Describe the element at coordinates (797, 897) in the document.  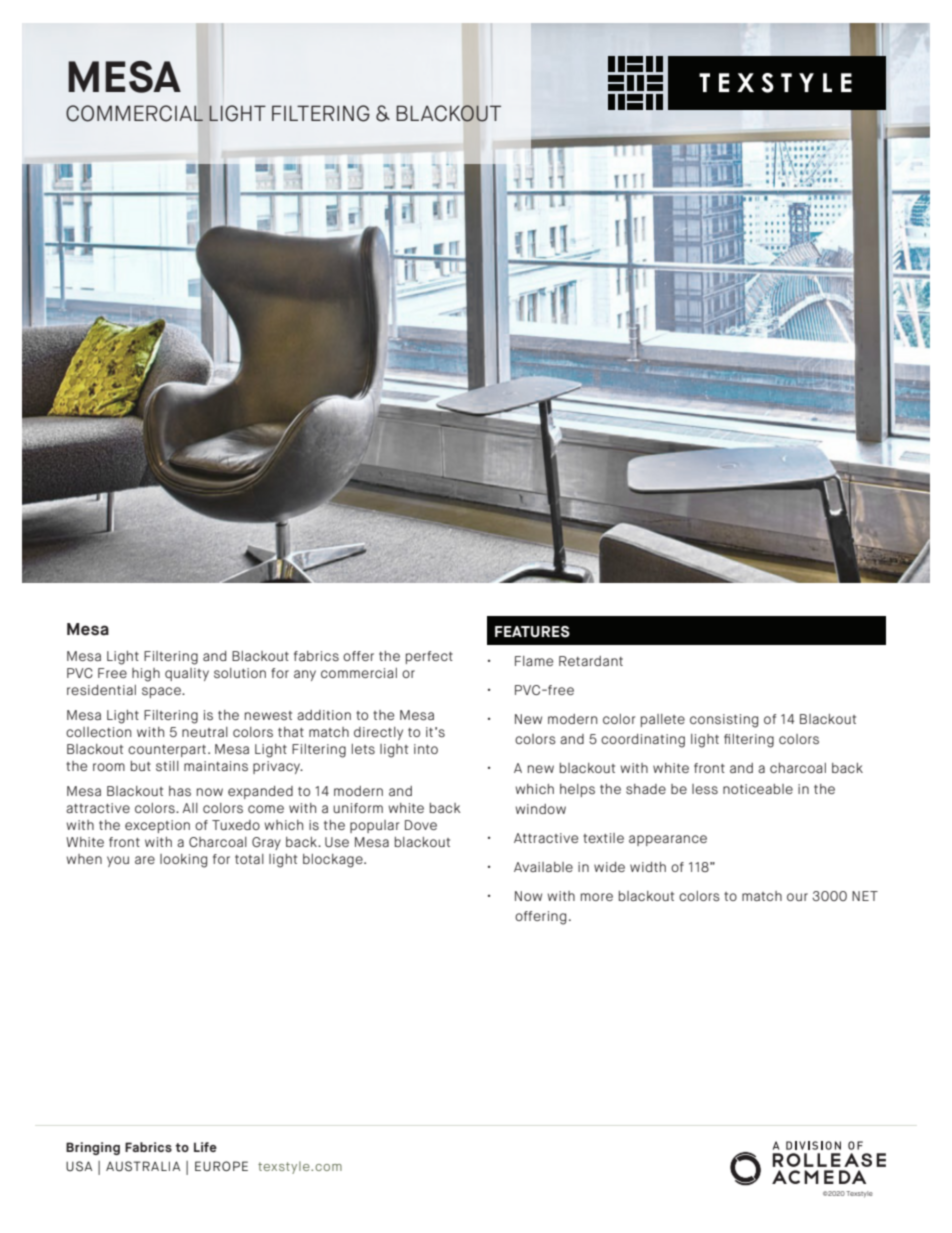
I see `our` at that location.
